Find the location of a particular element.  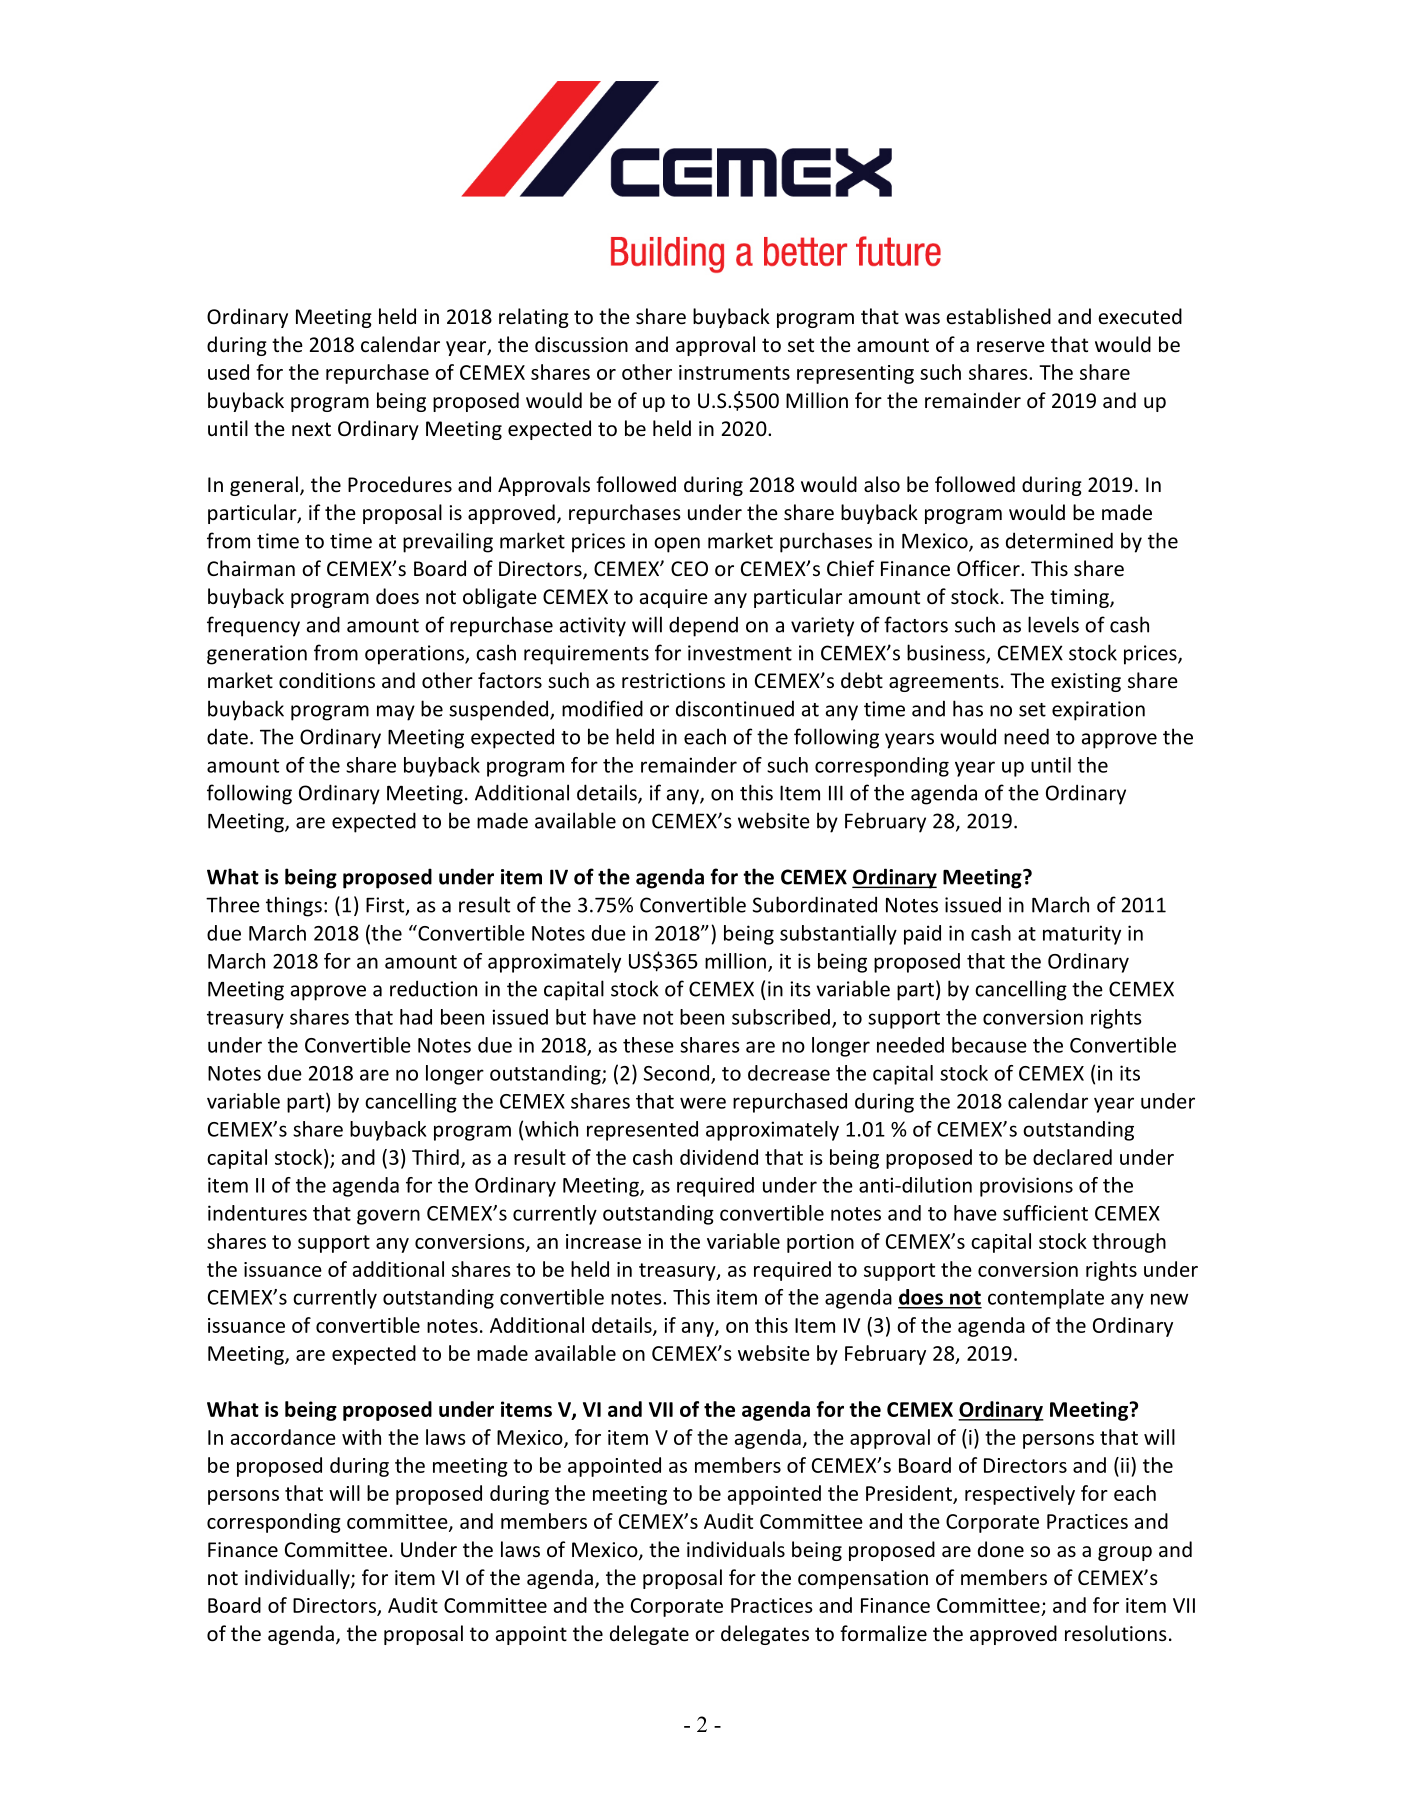

individually is located at coordinates (298, 1579).
